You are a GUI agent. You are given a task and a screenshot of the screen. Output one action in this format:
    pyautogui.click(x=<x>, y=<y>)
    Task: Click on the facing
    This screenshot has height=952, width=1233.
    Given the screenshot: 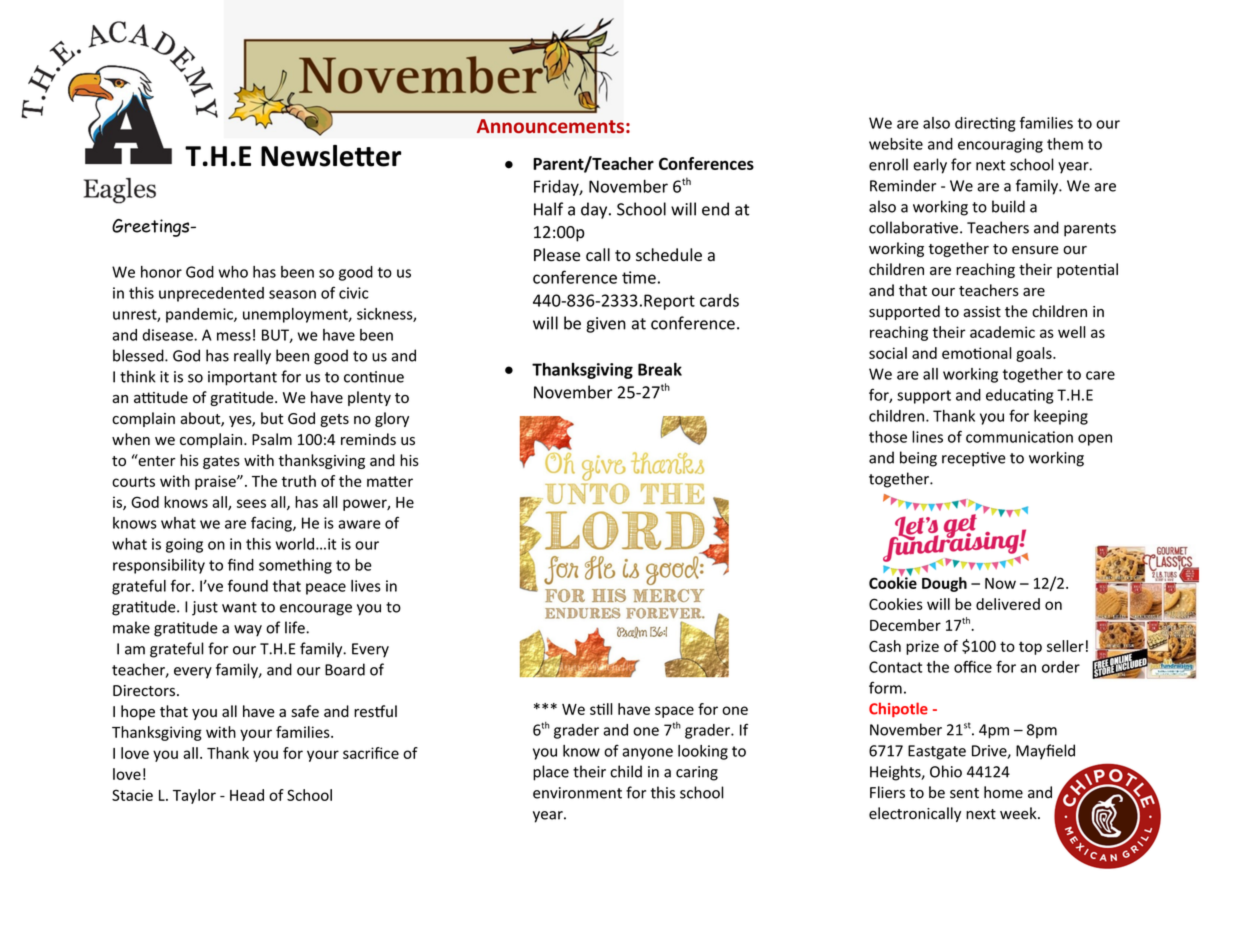 What is the action you would take?
    pyautogui.click(x=272, y=524)
